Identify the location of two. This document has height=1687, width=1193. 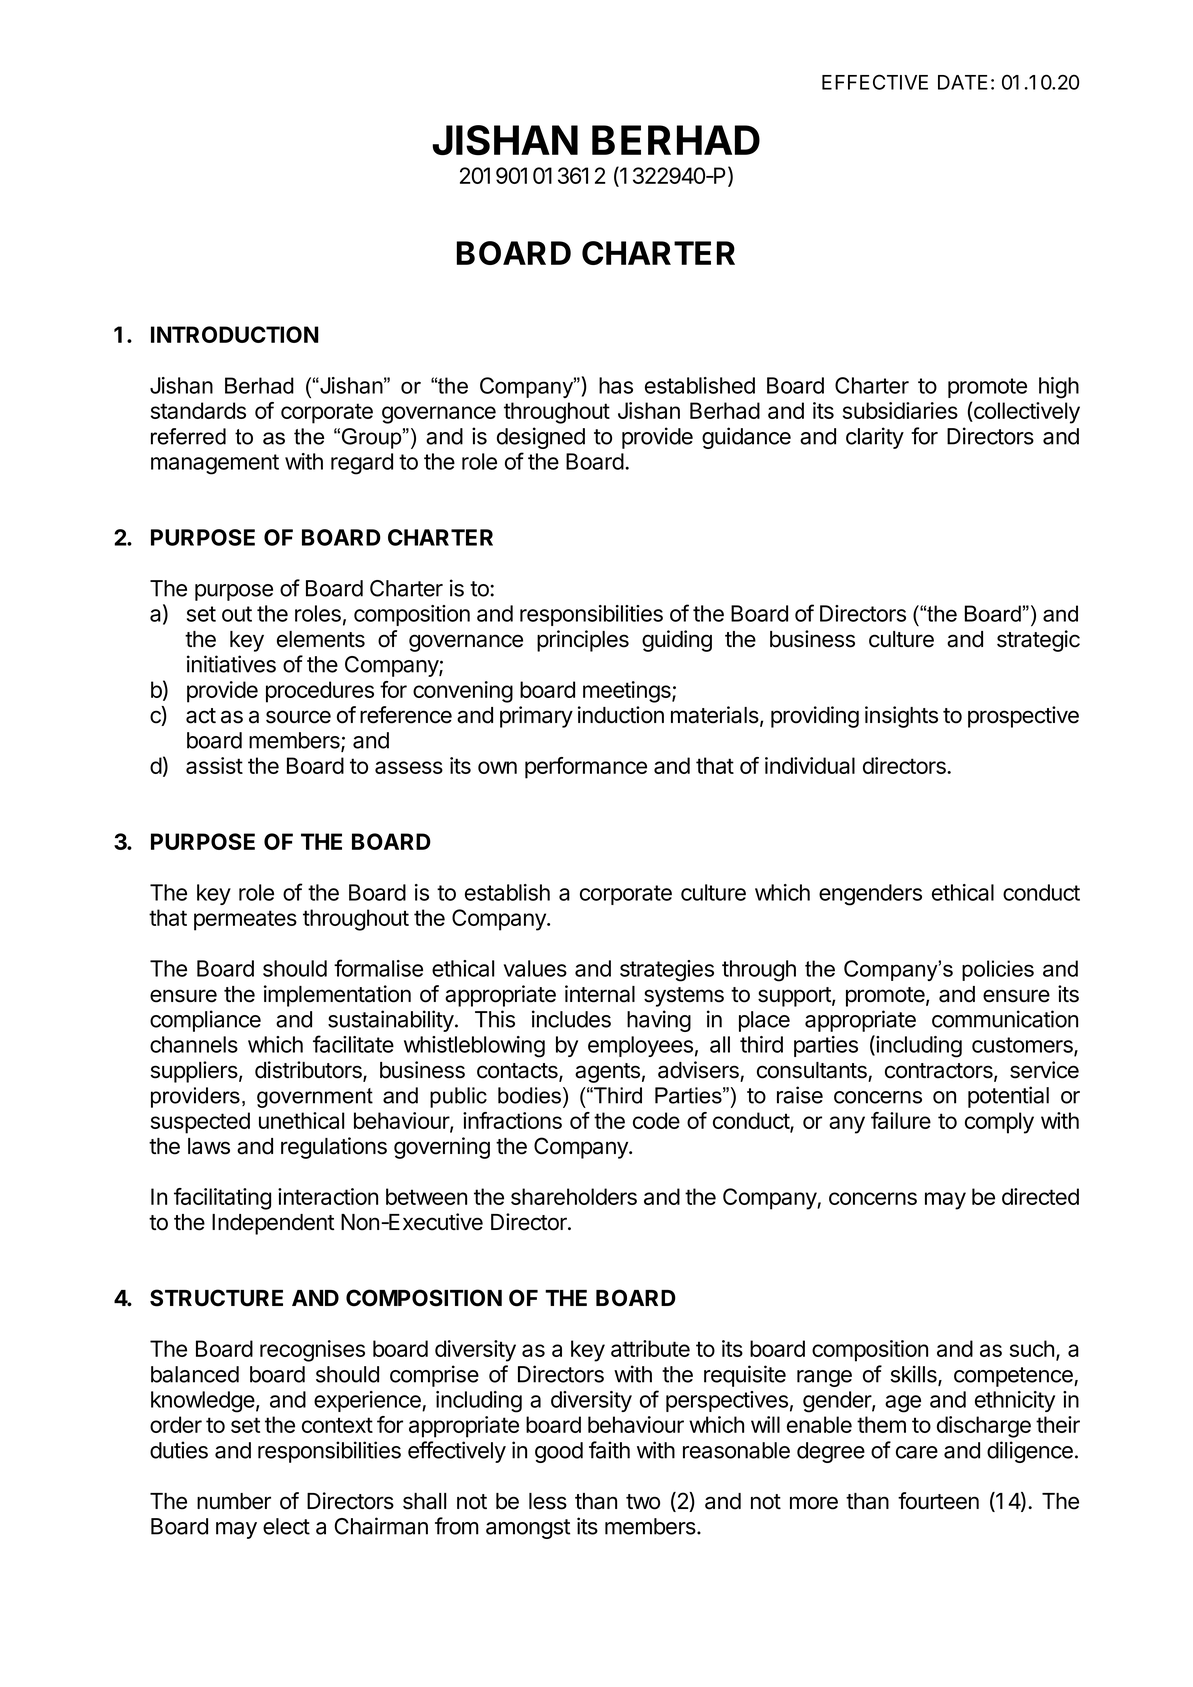
(643, 1502).
